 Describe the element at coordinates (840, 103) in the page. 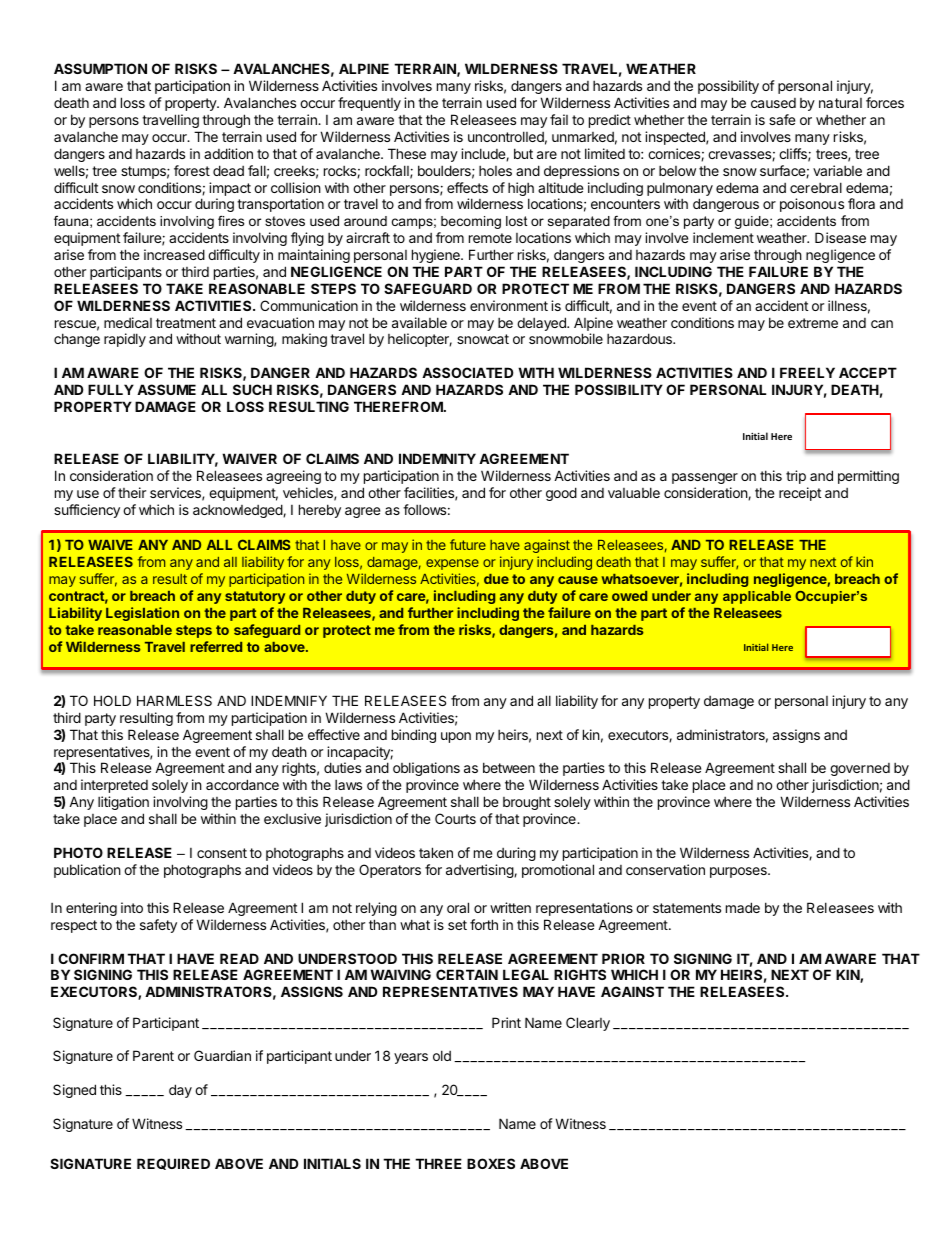

I see `natural` at that location.
